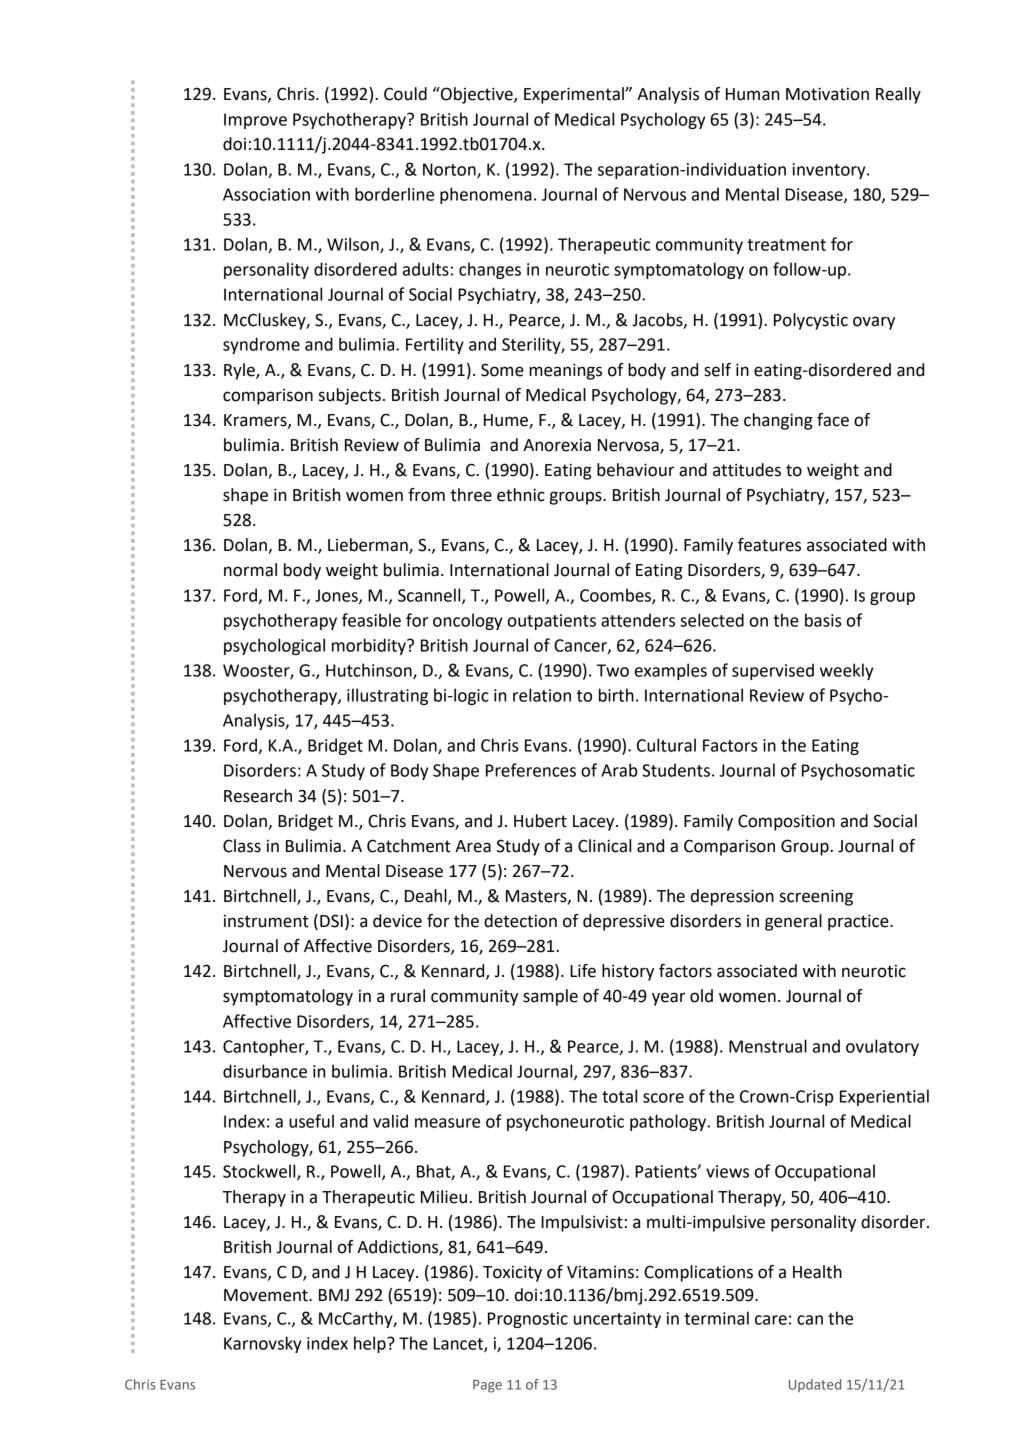 Image resolution: width=1030 pixels, height=1456 pixels. I want to click on Updated, so click(815, 1386).
